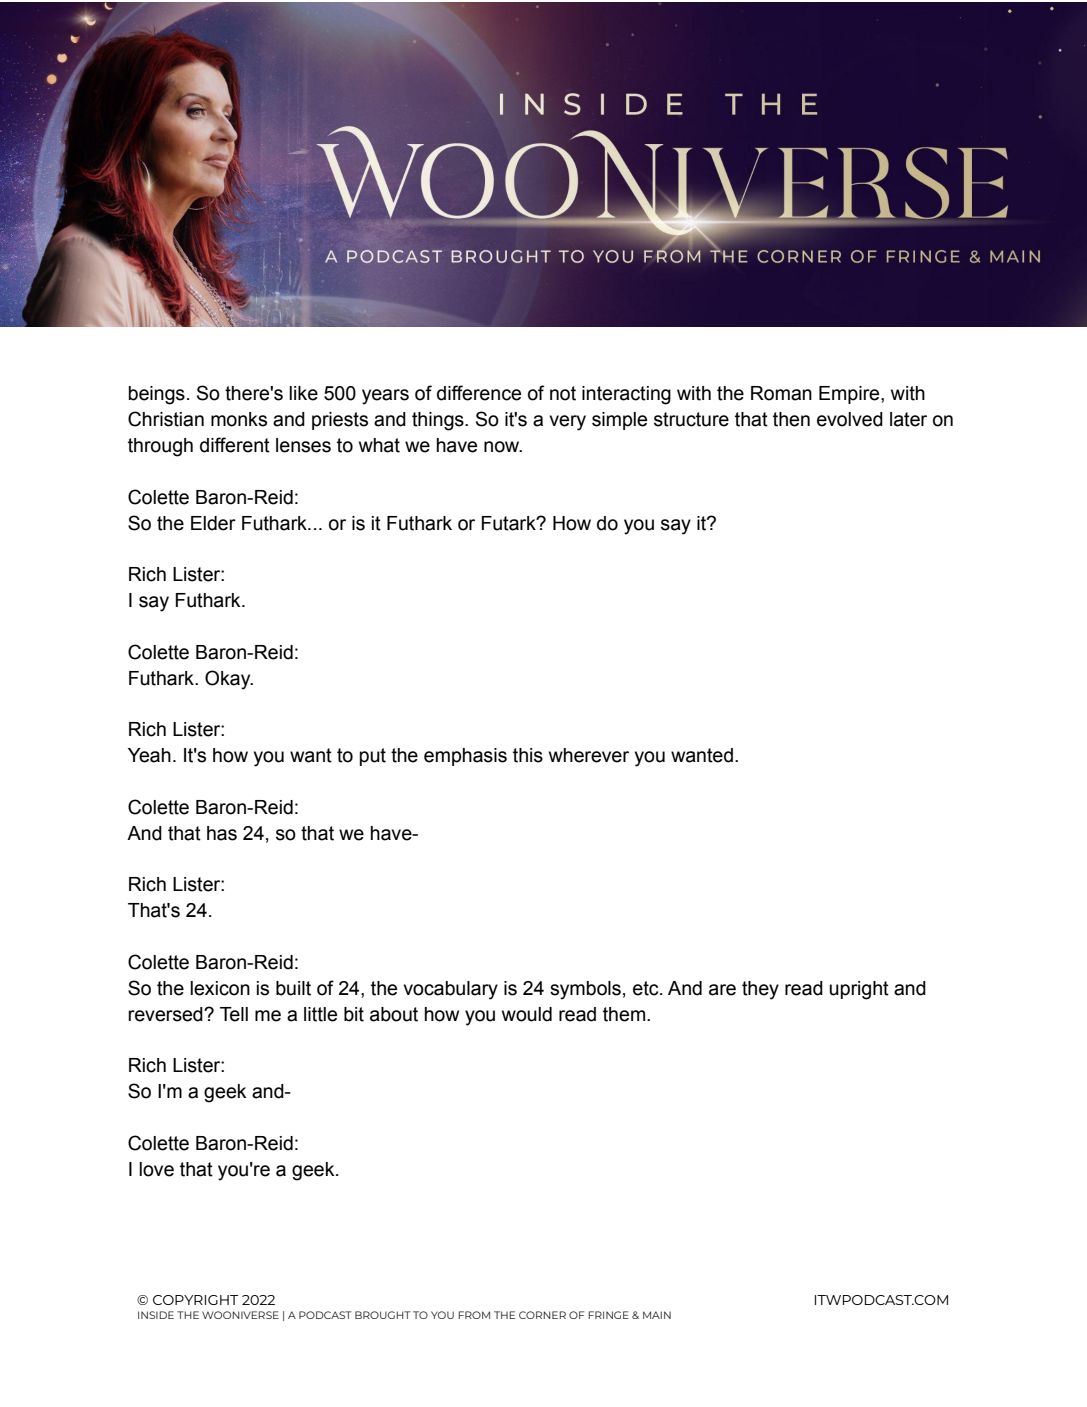 This document has width=1087, height=1407. I want to click on Tell, so click(234, 1014).
